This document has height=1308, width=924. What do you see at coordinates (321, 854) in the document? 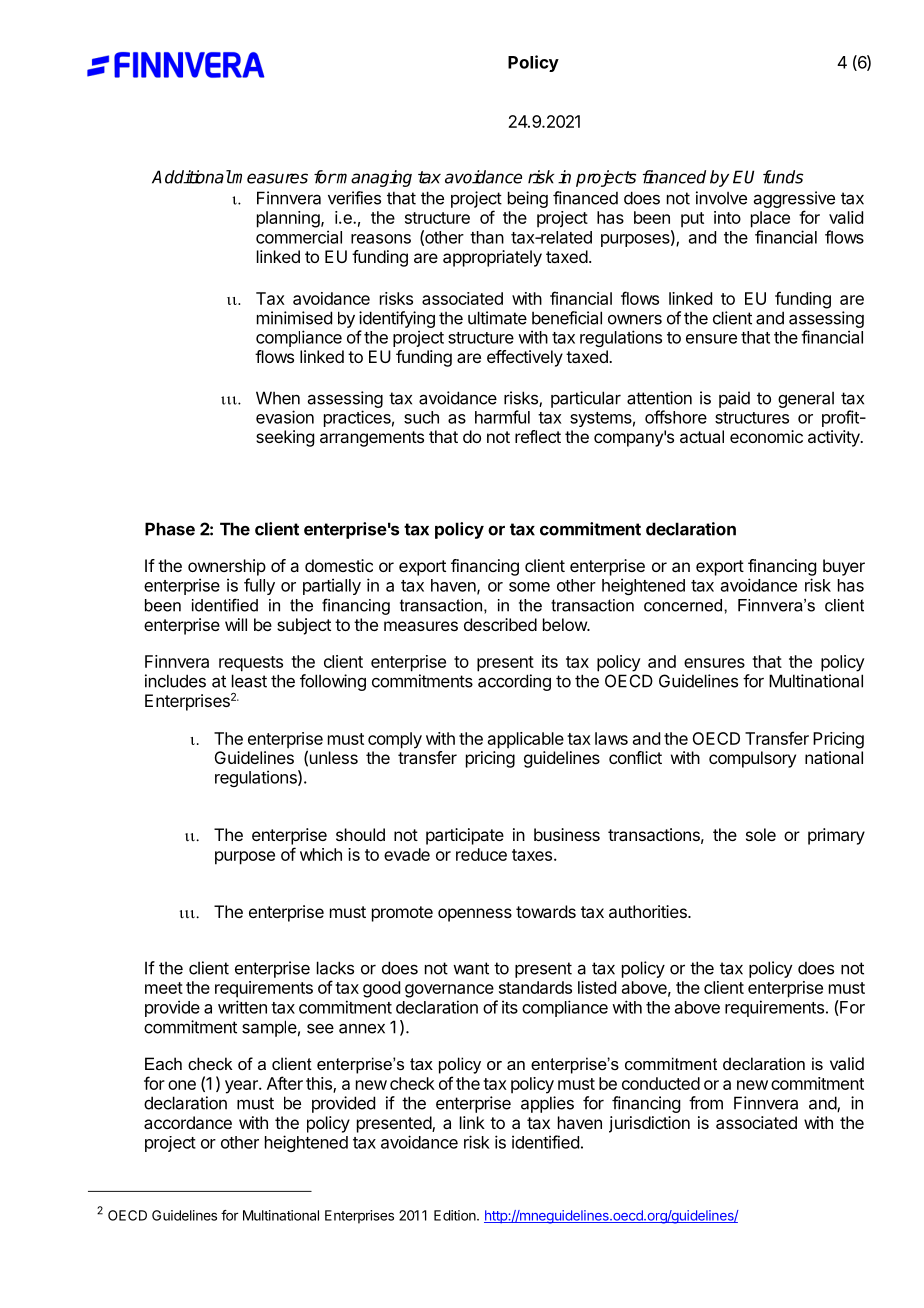
I see `which` at bounding box center [321, 854].
